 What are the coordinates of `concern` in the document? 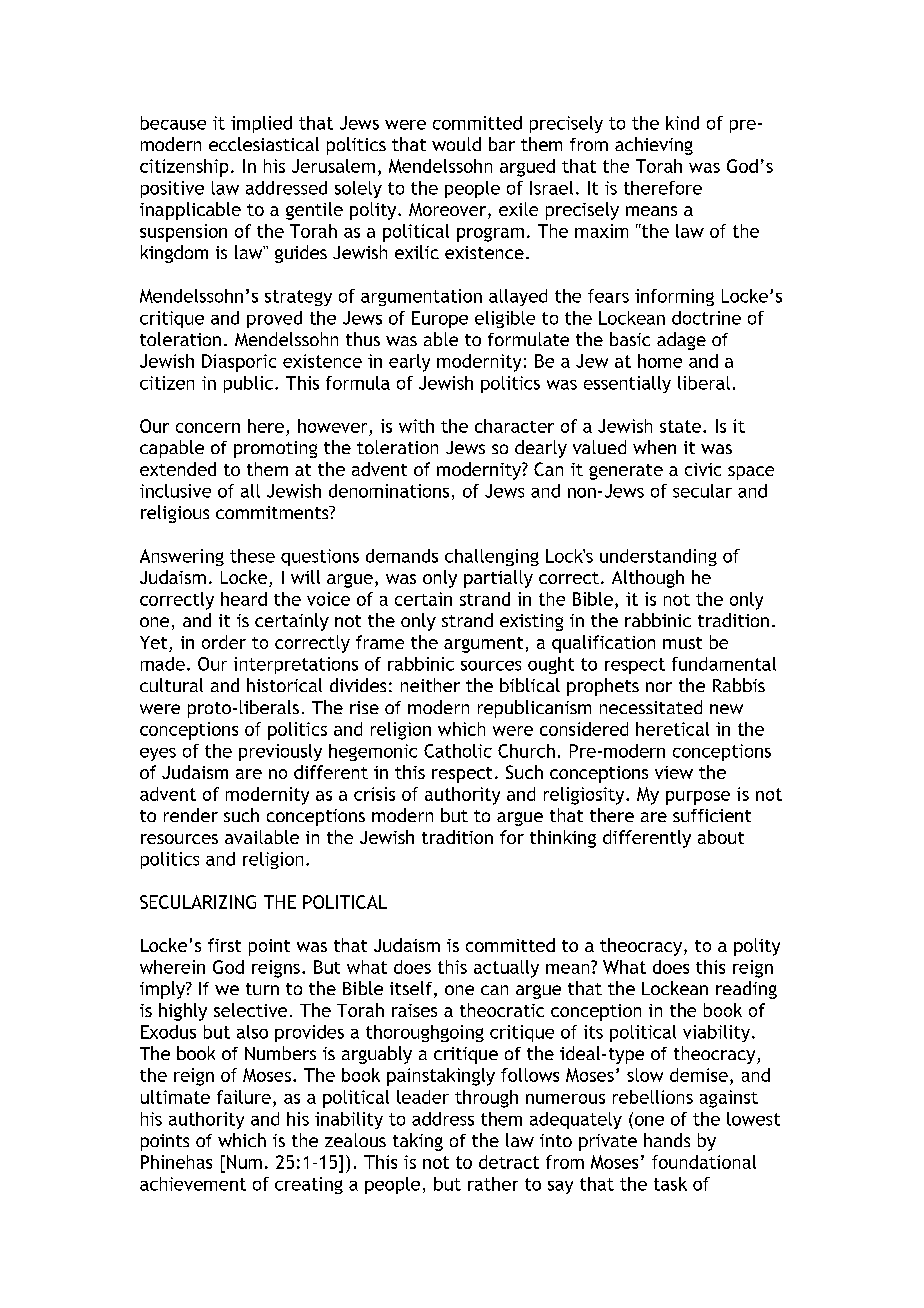 It's located at (208, 428).
